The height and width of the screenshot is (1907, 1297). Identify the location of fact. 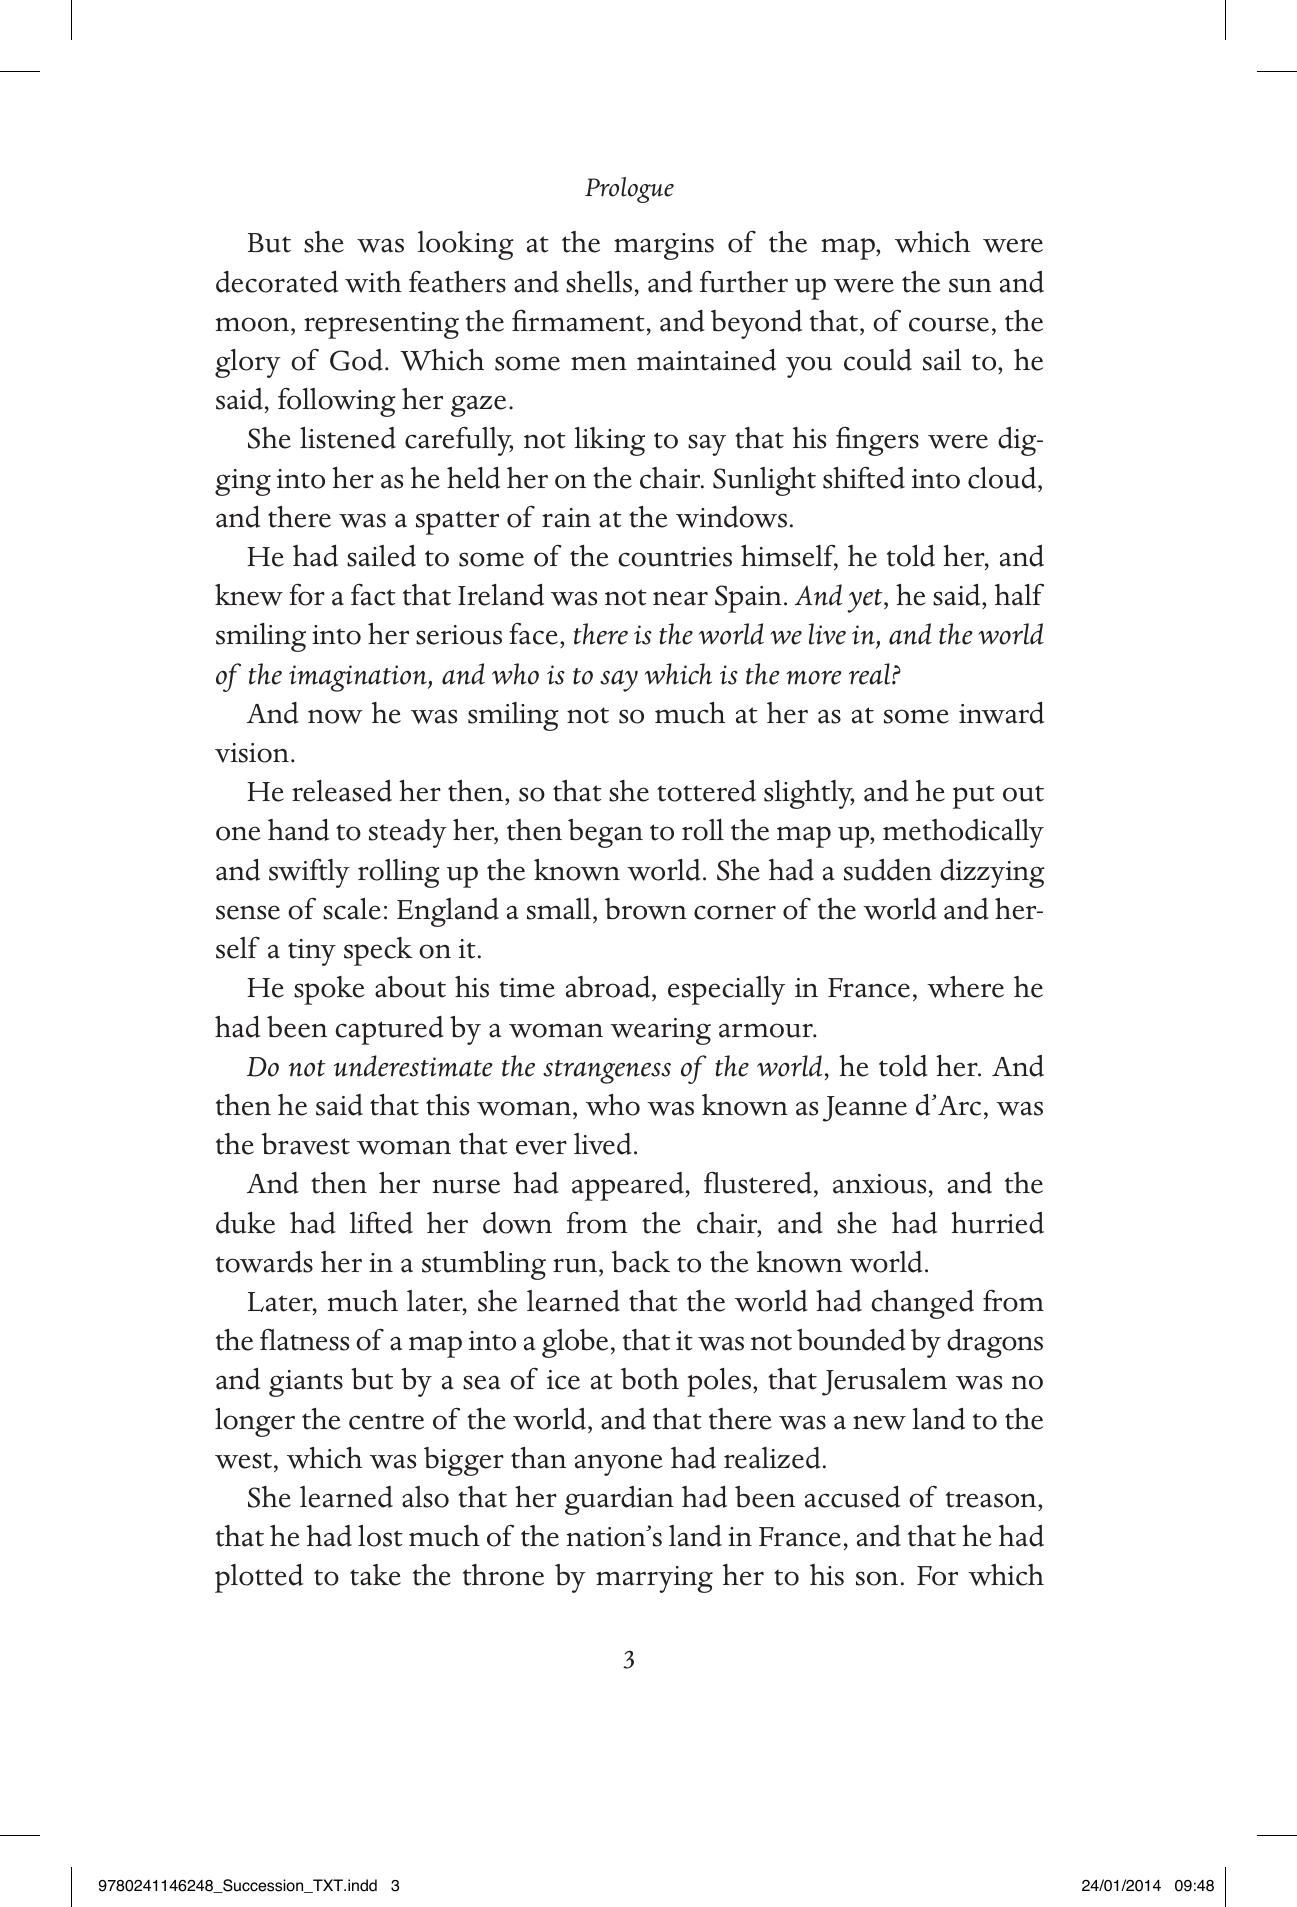
(373, 594).
